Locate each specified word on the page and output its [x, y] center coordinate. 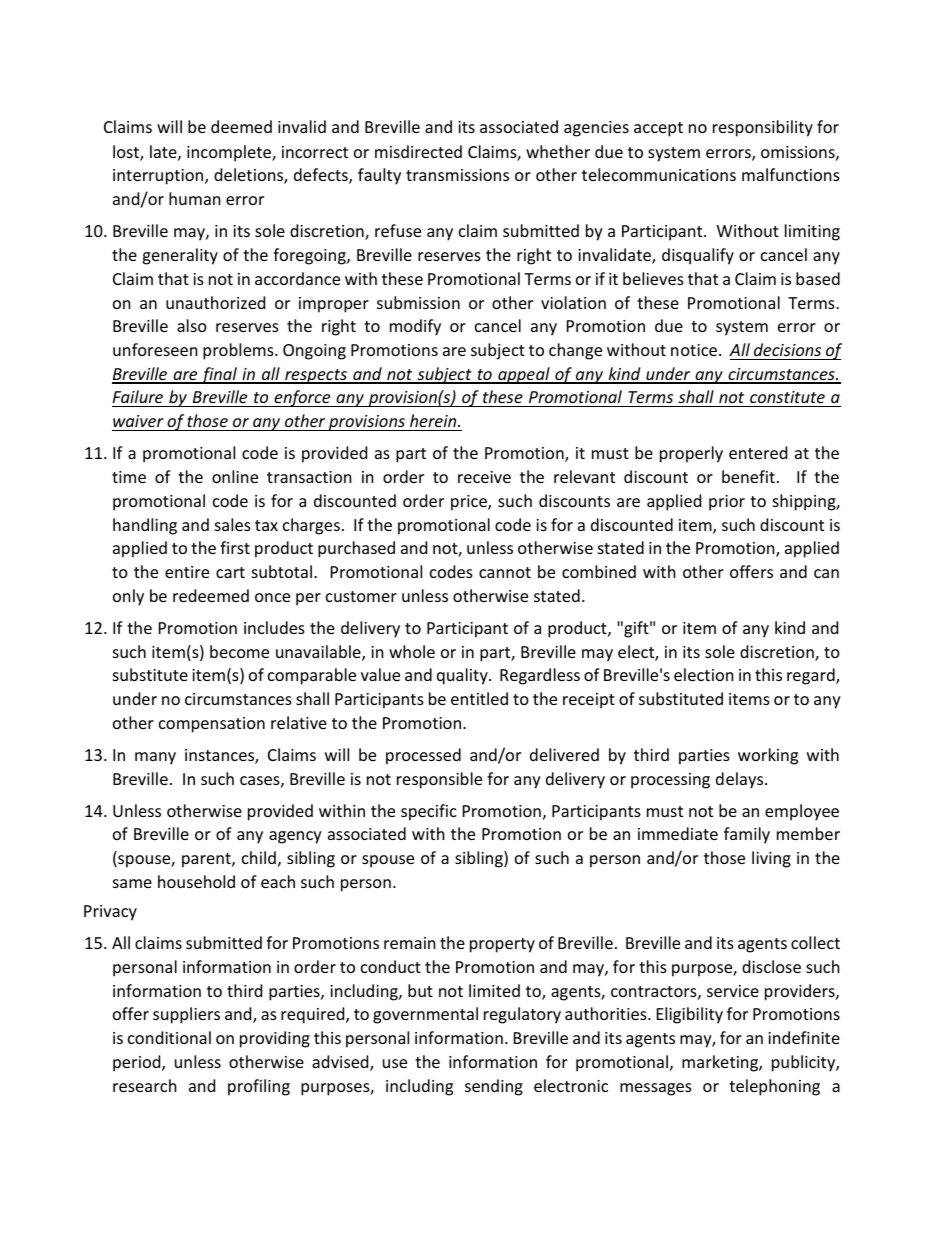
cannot [505, 572]
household [196, 881]
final [219, 375]
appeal [524, 375]
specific [429, 812]
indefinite [804, 1037]
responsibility [763, 128]
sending [494, 1087]
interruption [159, 177]
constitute [787, 399]
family [747, 835]
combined [599, 571]
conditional [169, 1037]
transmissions [457, 175]
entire [187, 572]
